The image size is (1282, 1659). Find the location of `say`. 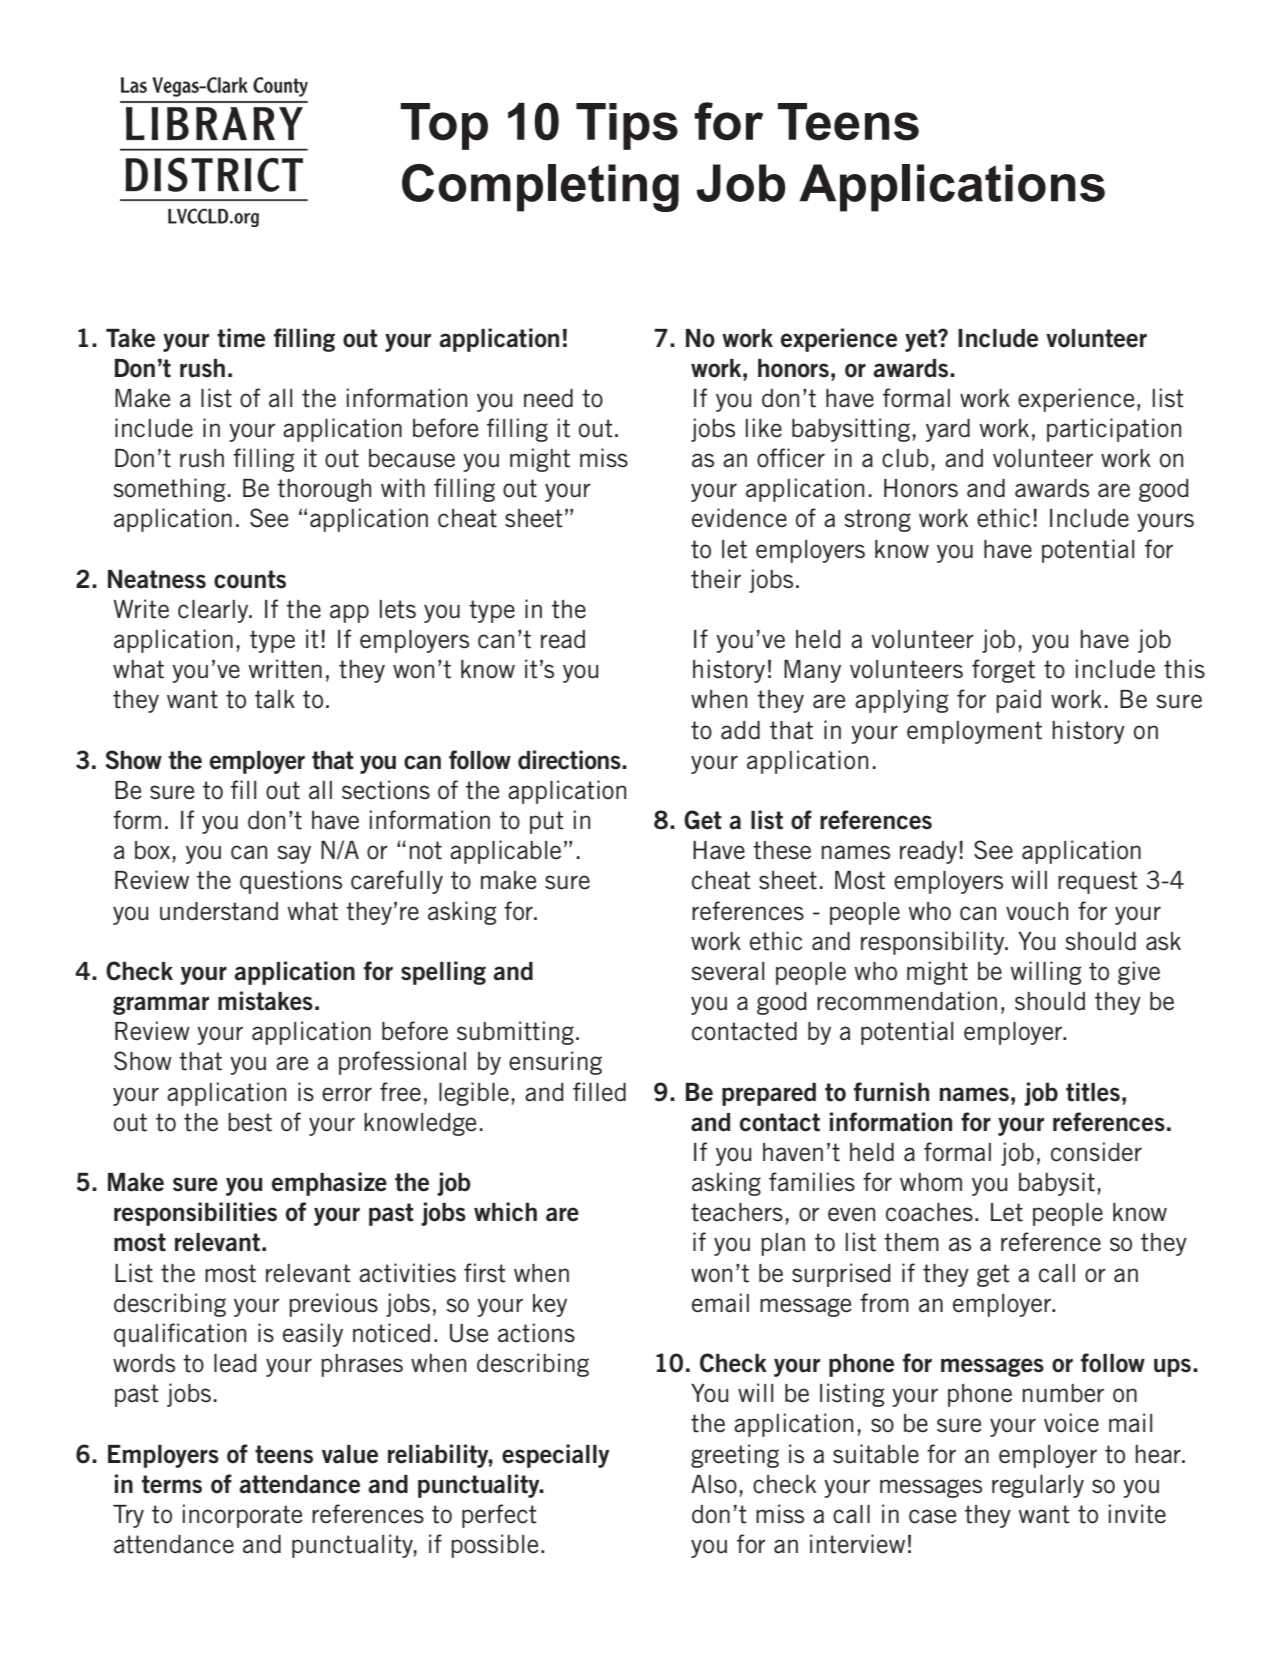

say is located at coordinates (294, 854).
